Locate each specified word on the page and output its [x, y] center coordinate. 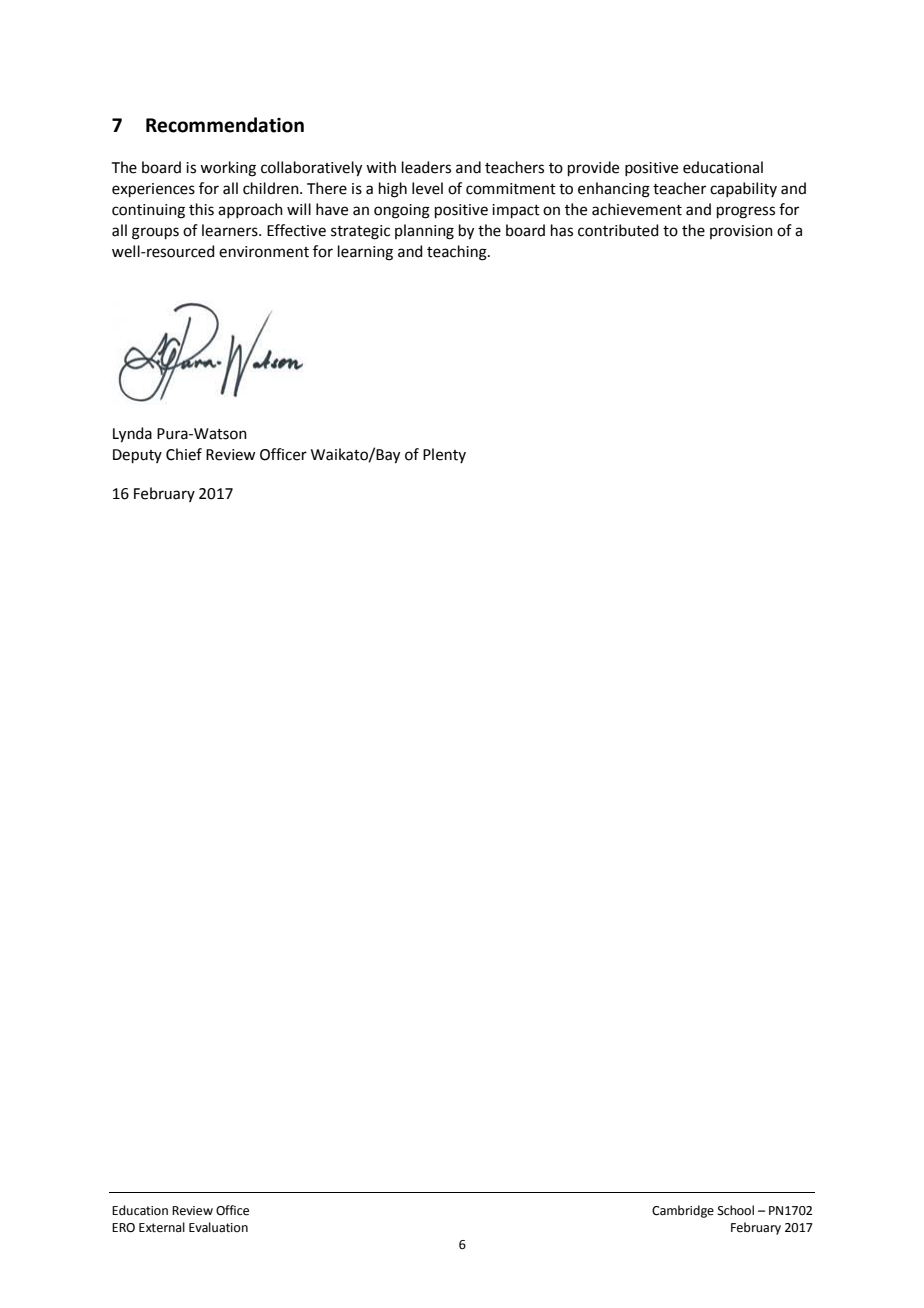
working [228, 169]
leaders [426, 167]
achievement [637, 209]
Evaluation [218, 1227]
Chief [184, 454]
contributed [618, 230]
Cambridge [683, 1211]
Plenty [444, 455]
